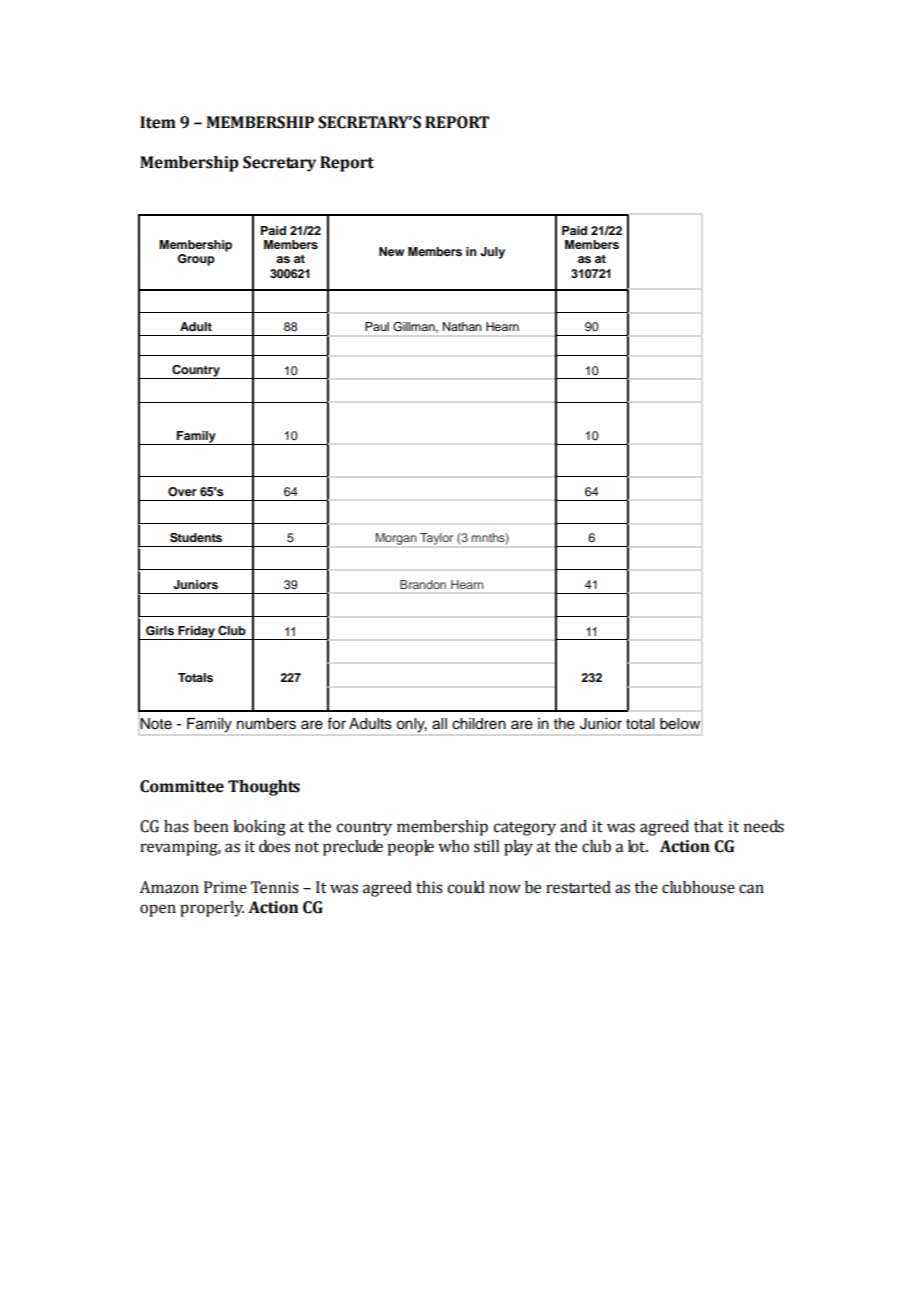  What do you see at coordinates (680, 724) in the document?
I see `below` at bounding box center [680, 724].
